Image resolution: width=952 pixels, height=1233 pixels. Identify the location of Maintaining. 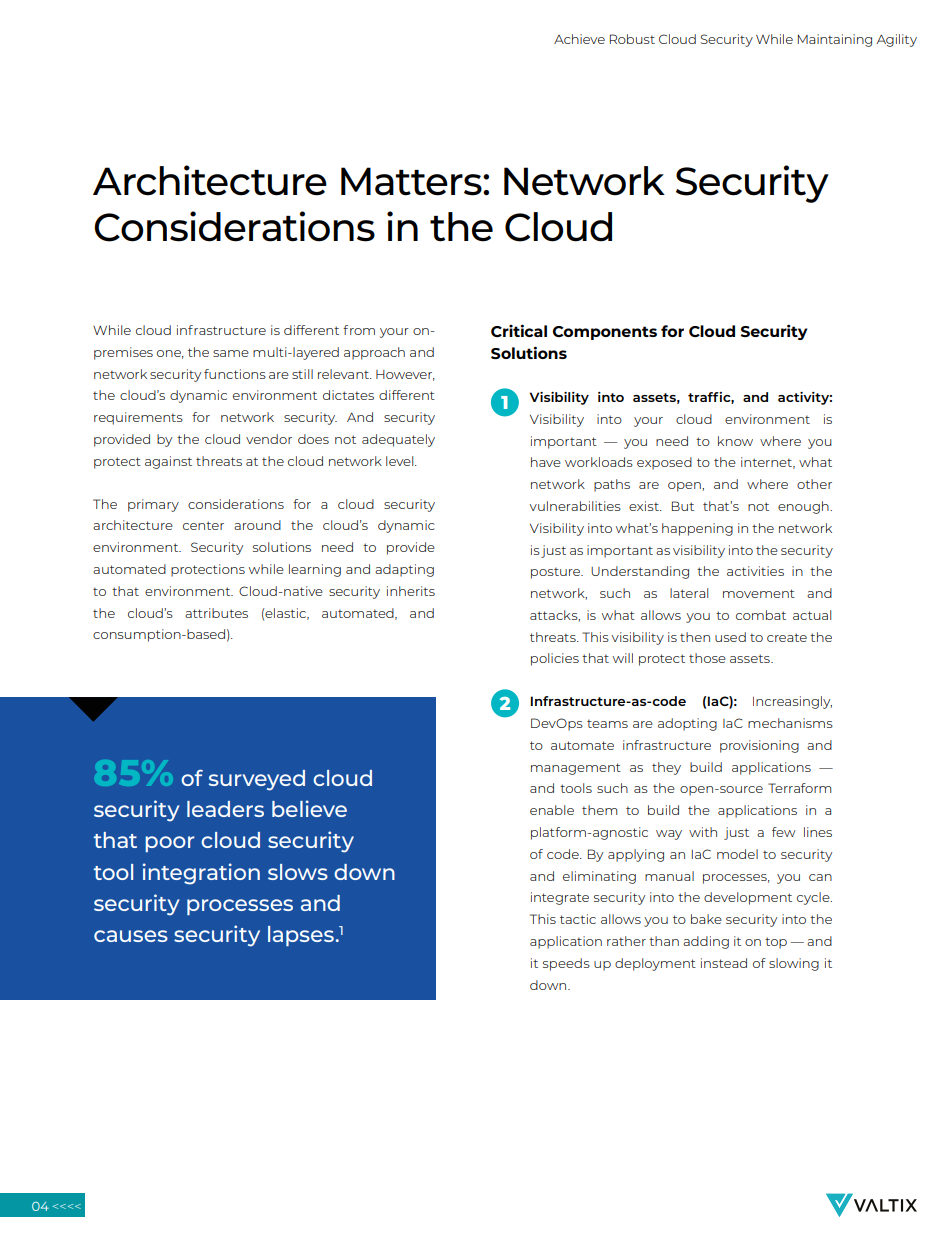
(835, 40).
